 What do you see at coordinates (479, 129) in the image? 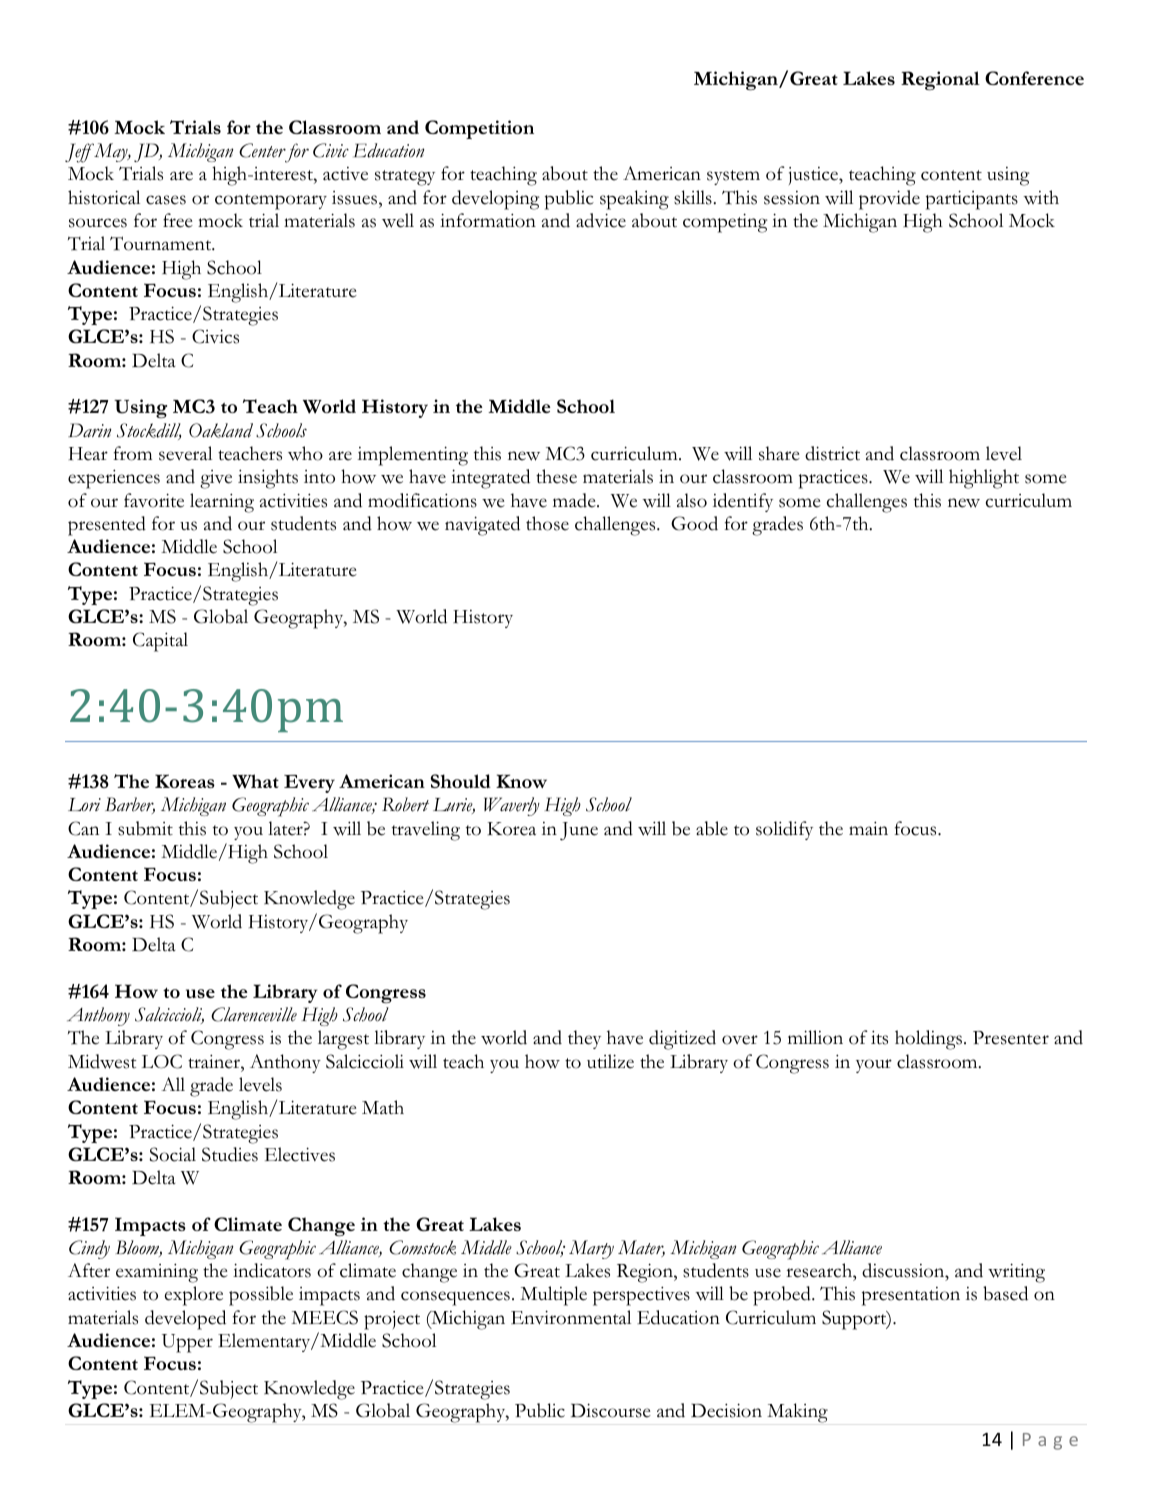
I see `Competition` at bounding box center [479, 129].
